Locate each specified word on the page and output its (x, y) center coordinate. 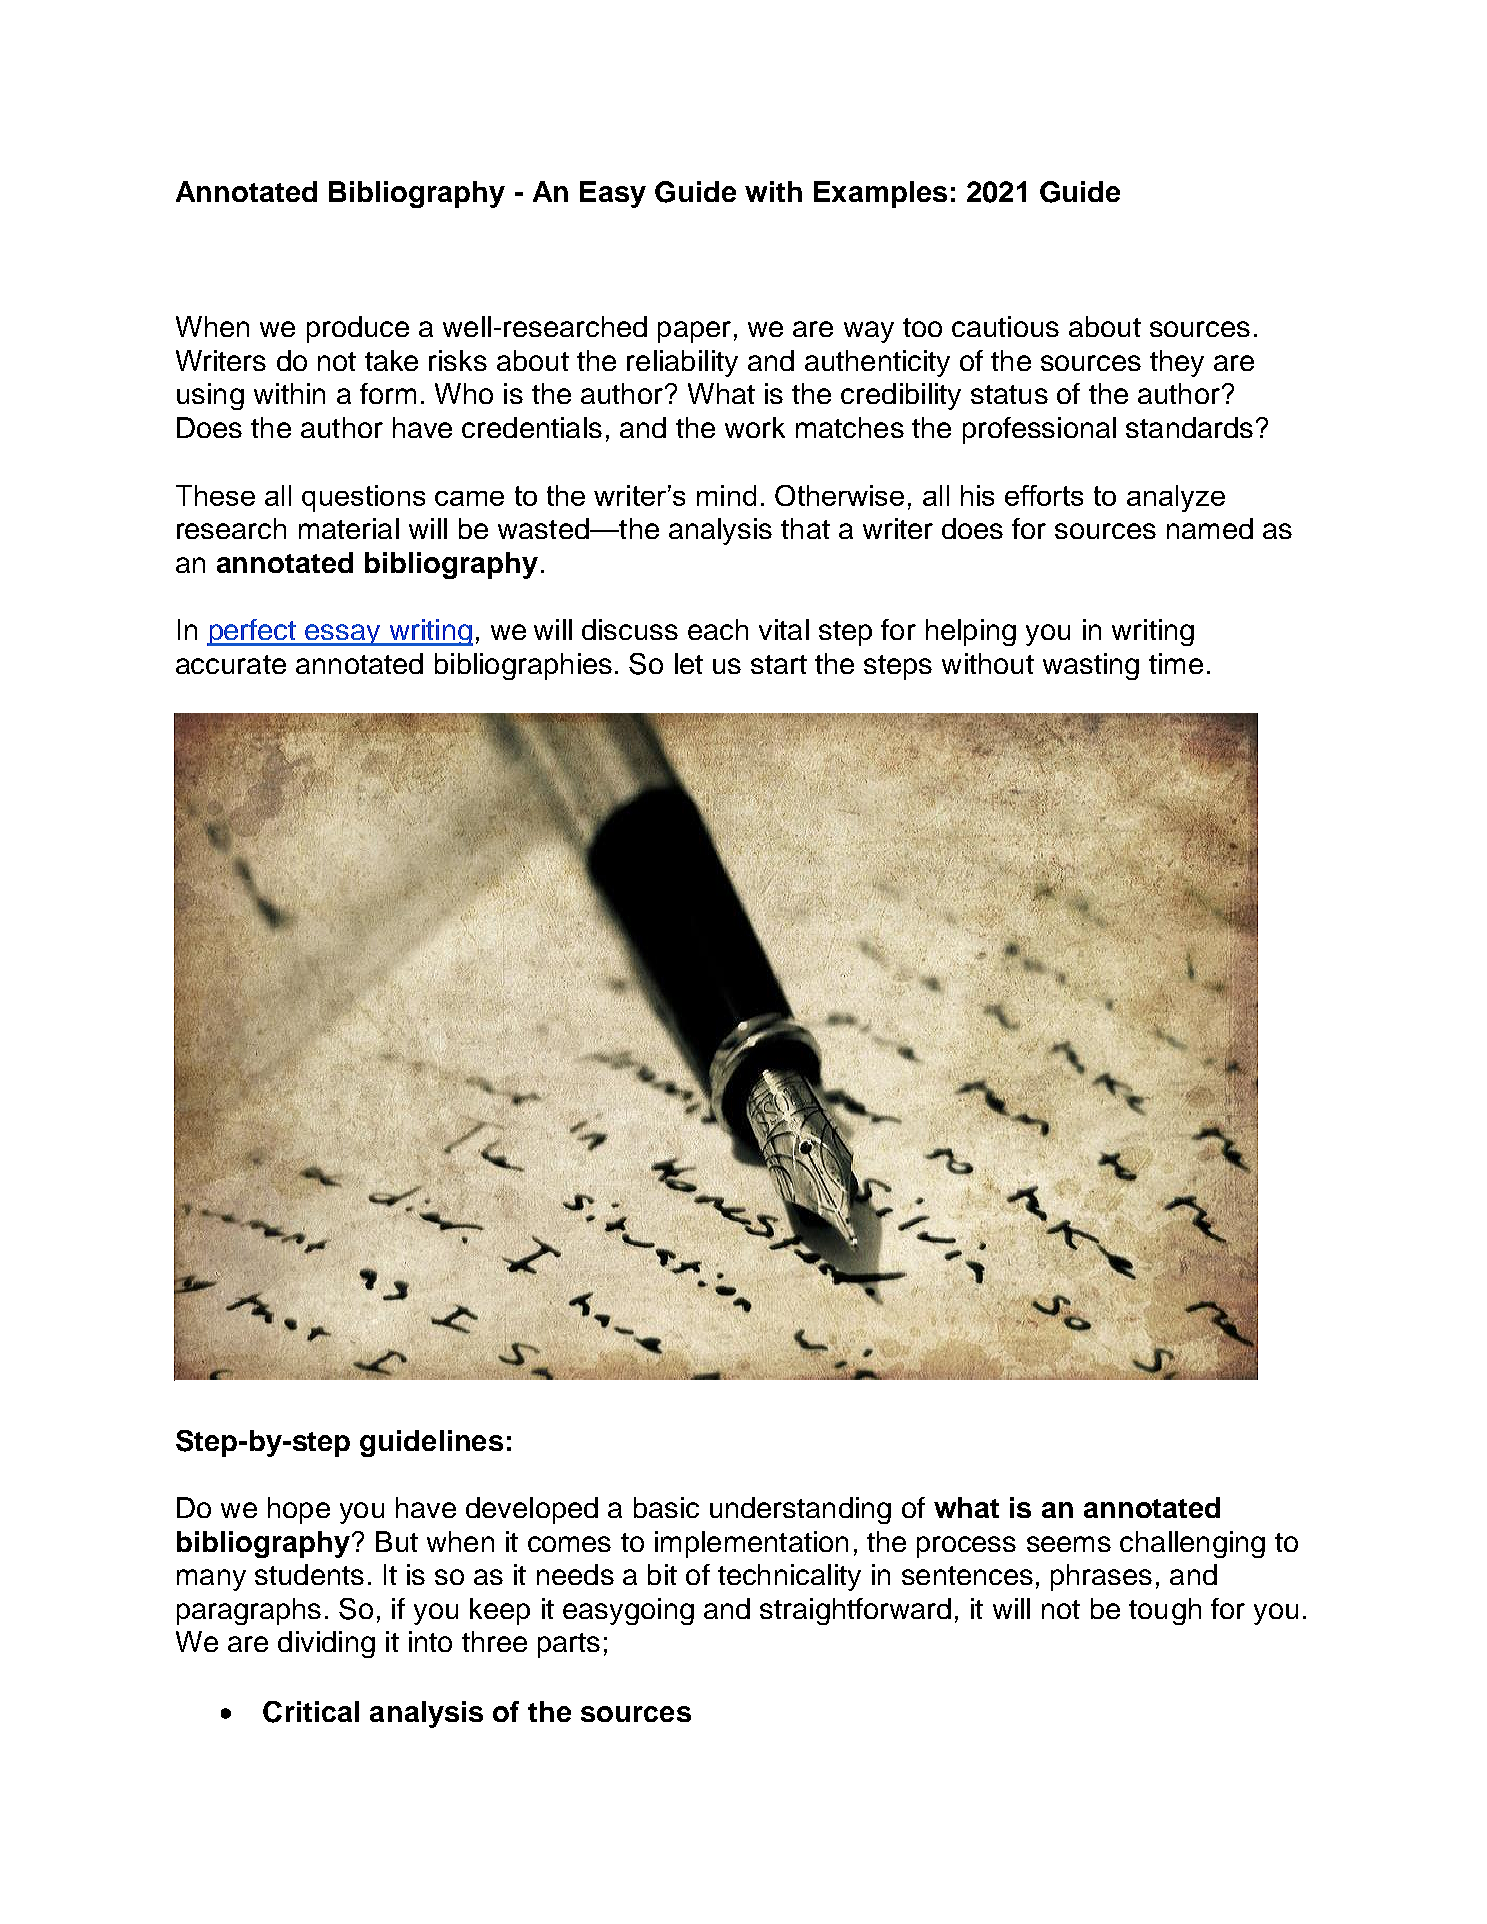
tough (1165, 1611)
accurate (231, 664)
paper (694, 332)
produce (358, 329)
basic (666, 1507)
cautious (1005, 326)
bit (662, 1574)
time (1176, 663)
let (689, 663)
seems (1069, 1544)
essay (343, 635)
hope (299, 1510)
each (718, 629)
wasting (1091, 666)
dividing (326, 1644)
